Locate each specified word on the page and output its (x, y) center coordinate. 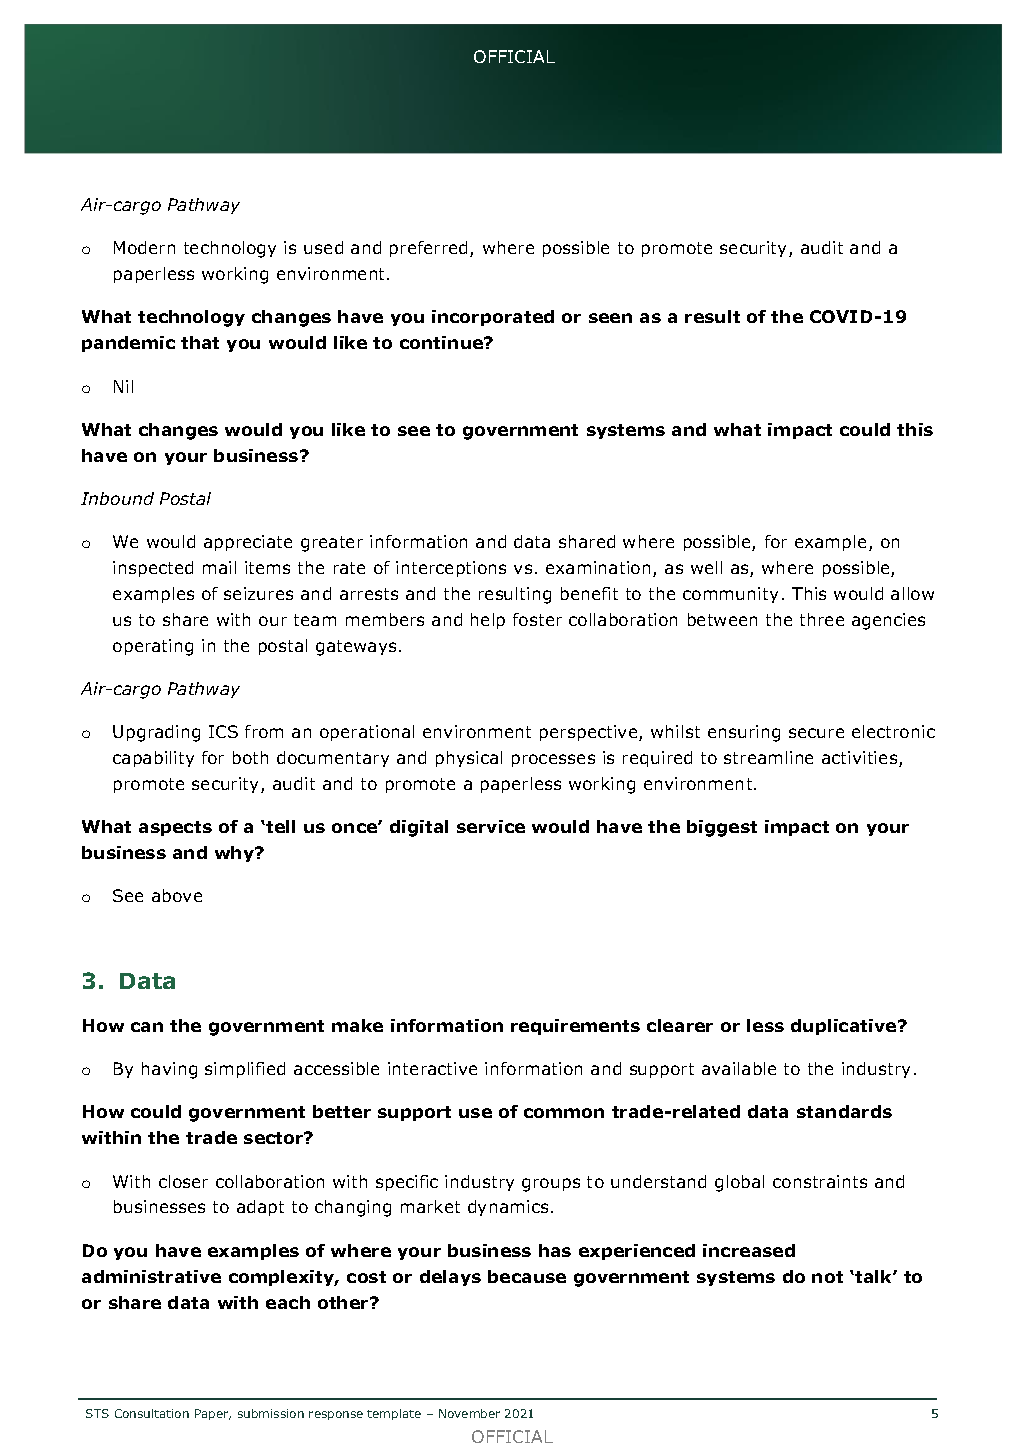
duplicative (845, 1027)
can (147, 1027)
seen (610, 318)
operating (153, 647)
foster (537, 619)
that (200, 342)
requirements (575, 1027)
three (822, 619)
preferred (428, 249)
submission (271, 1413)
